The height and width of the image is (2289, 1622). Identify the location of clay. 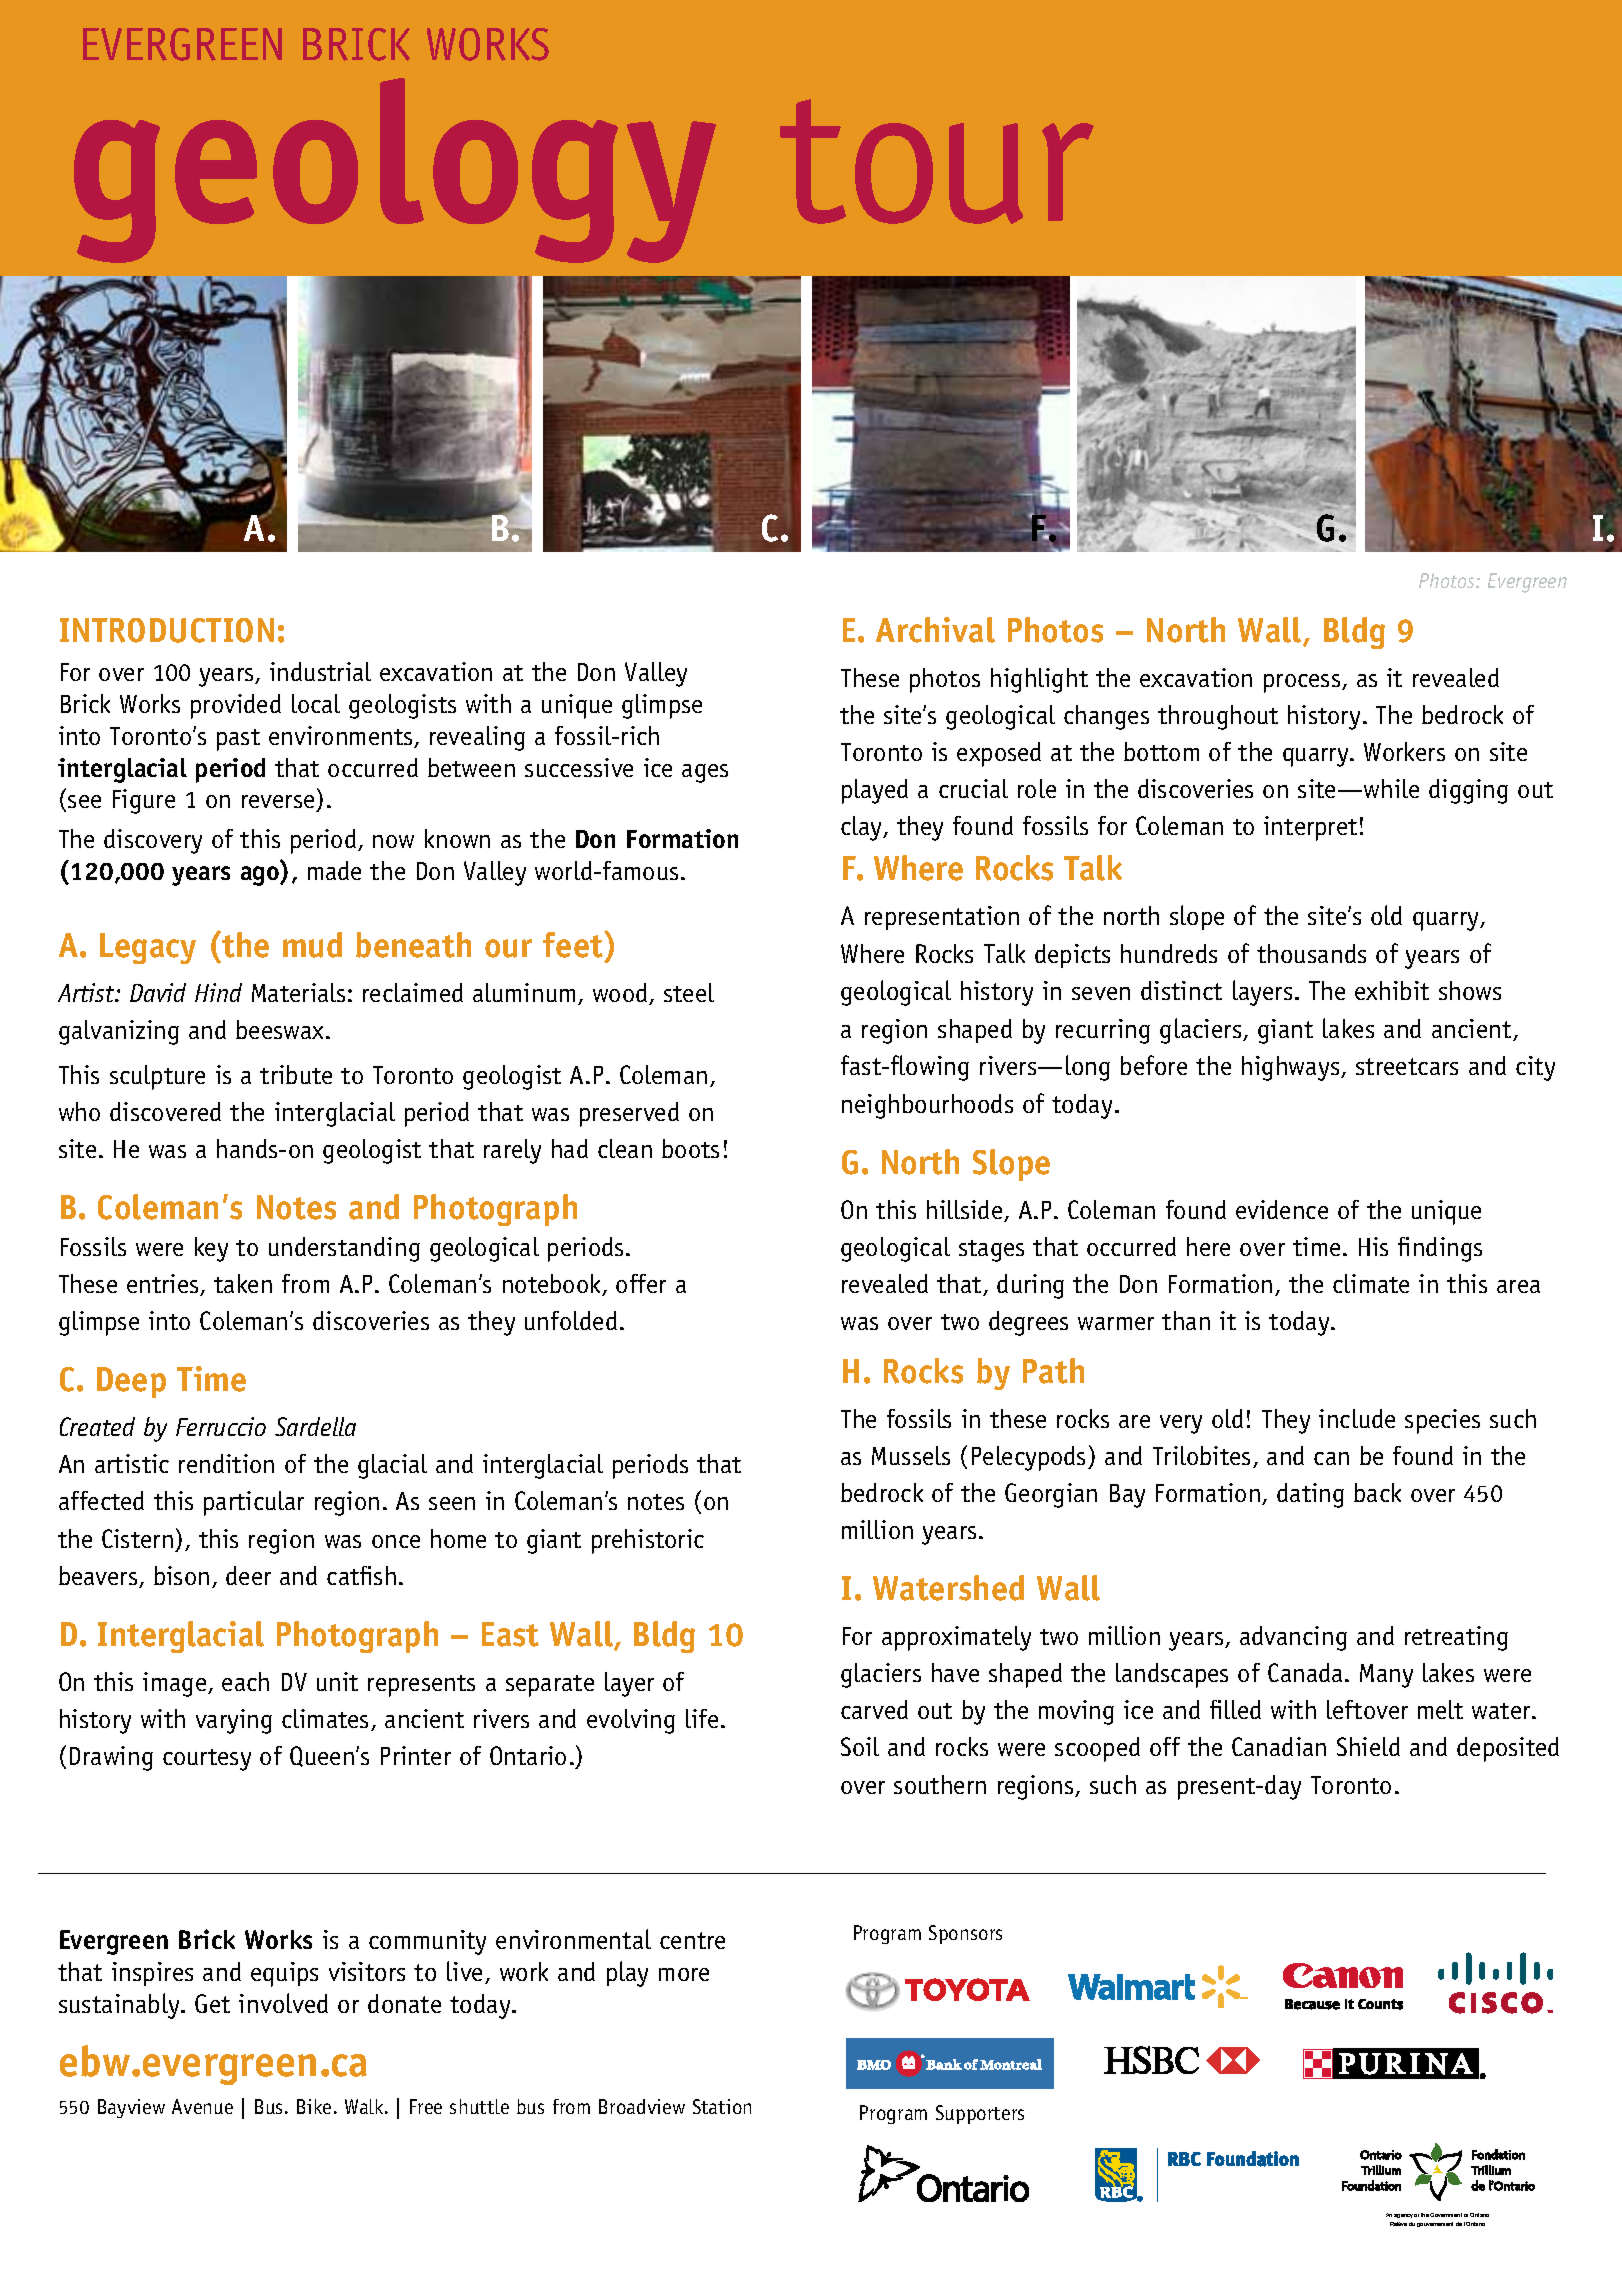
(863, 828).
